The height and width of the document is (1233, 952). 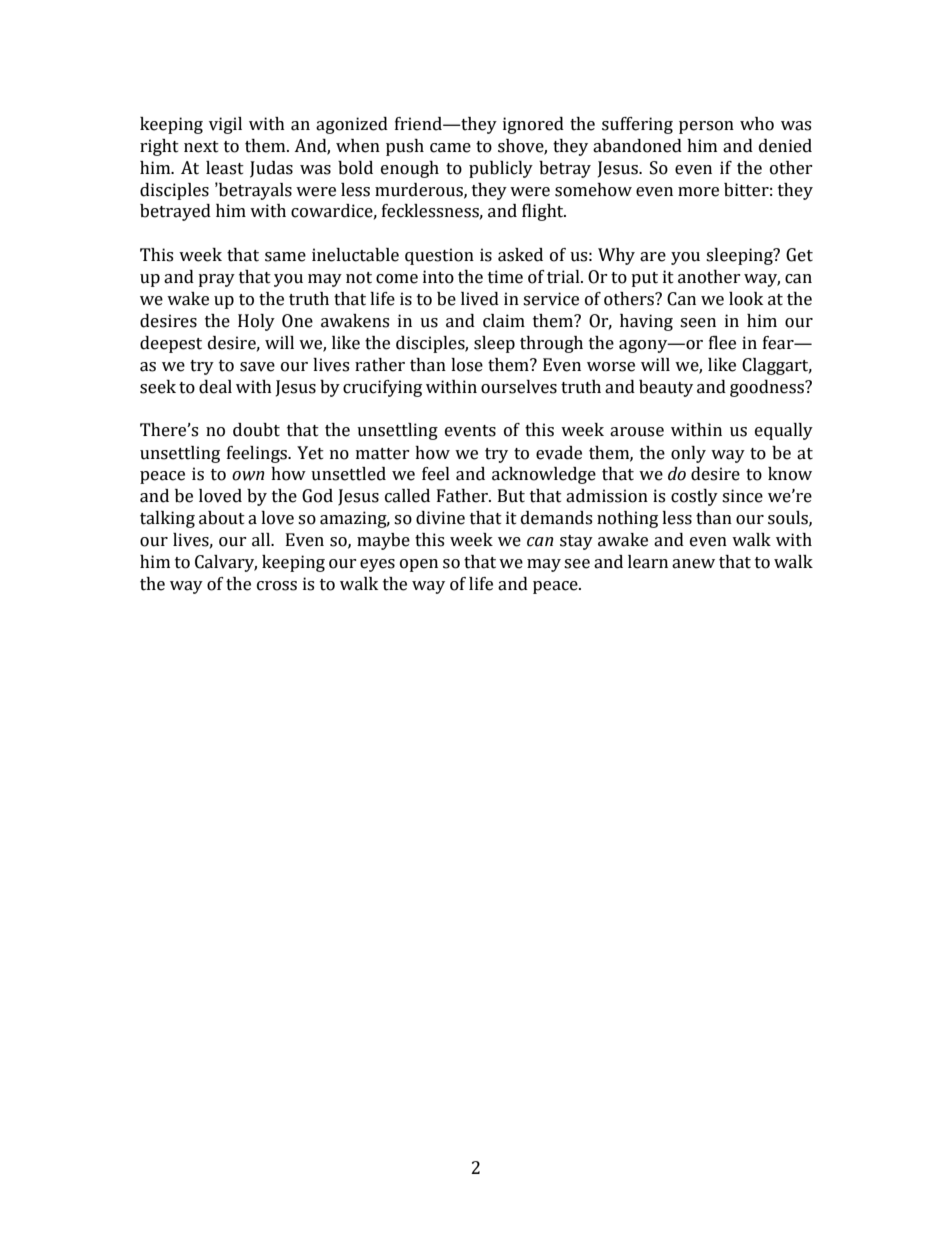 What do you see at coordinates (257, 367) in the document?
I see `save` at bounding box center [257, 367].
